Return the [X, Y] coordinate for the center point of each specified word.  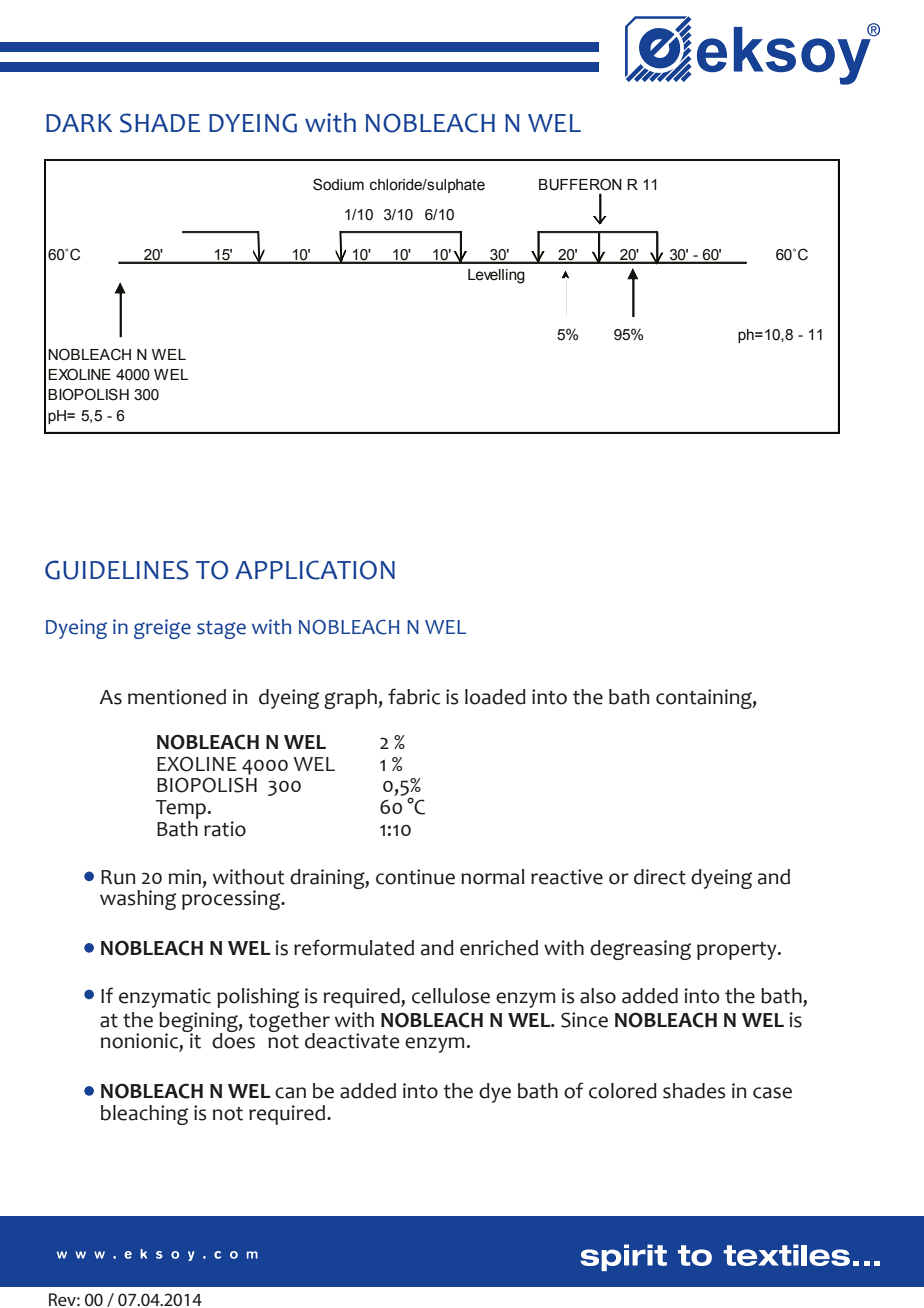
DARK [79, 123]
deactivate [352, 1041]
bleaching [144, 1115]
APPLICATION [315, 570]
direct [660, 877]
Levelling [496, 276]
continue [415, 877]
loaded [495, 697]
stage [221, 630]
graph [351, 699]
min [184, 876]
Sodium [338, 184]
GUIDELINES [117, 570]
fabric [414, 696]
